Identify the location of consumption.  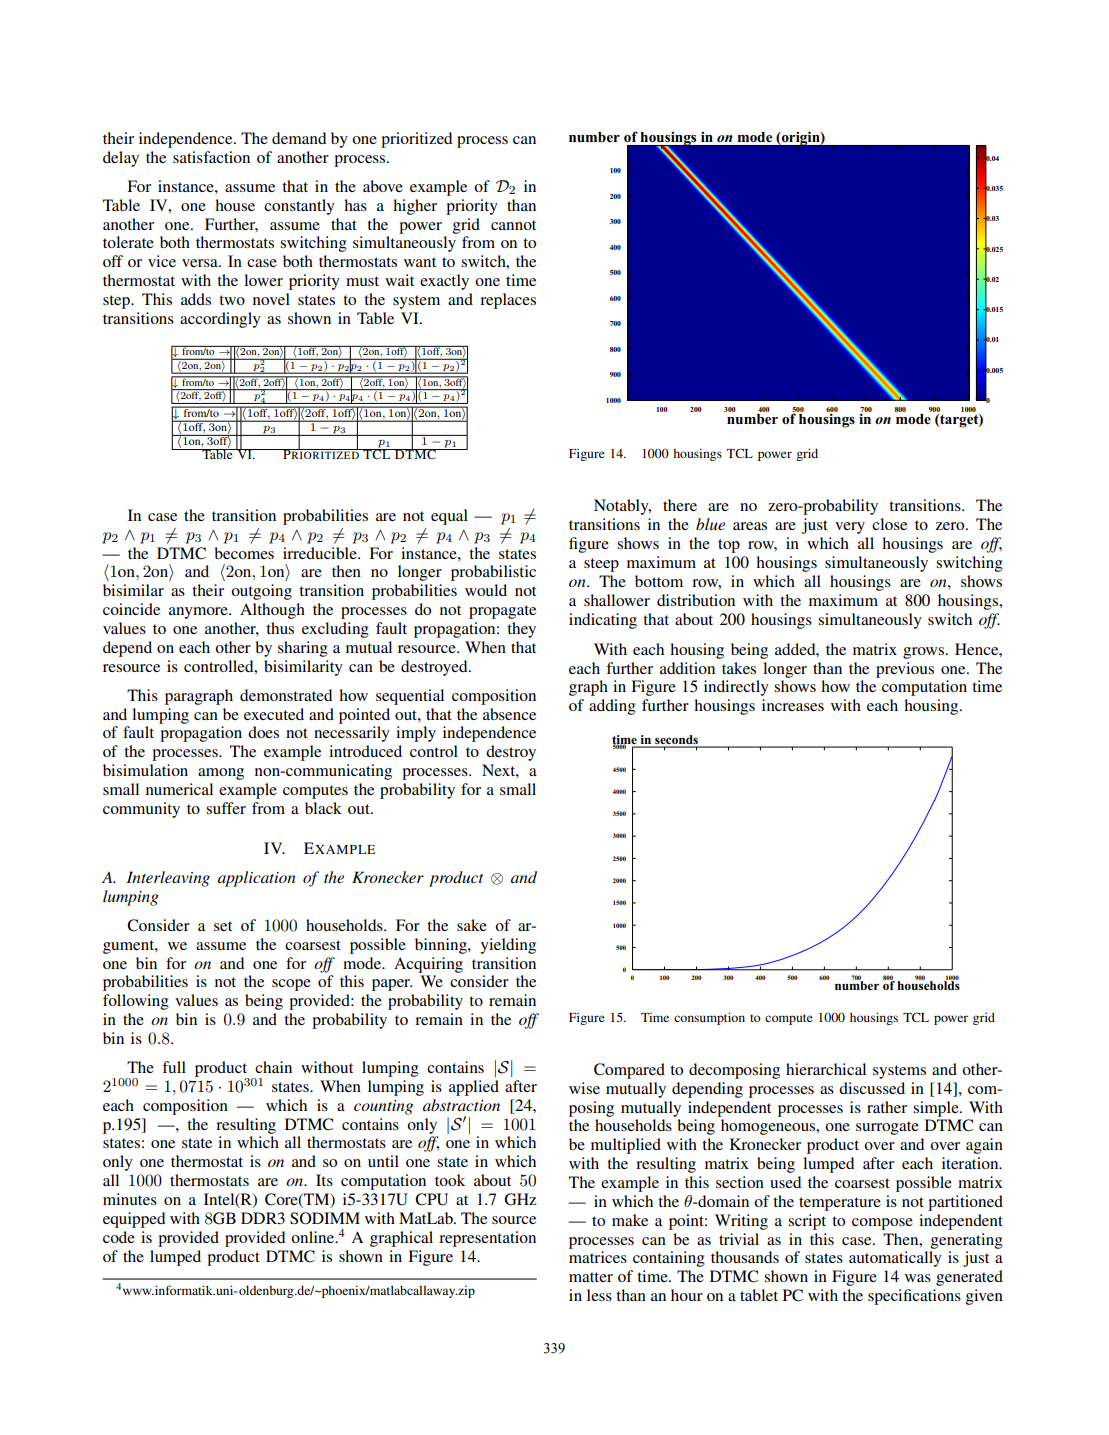
(709, 1018).
